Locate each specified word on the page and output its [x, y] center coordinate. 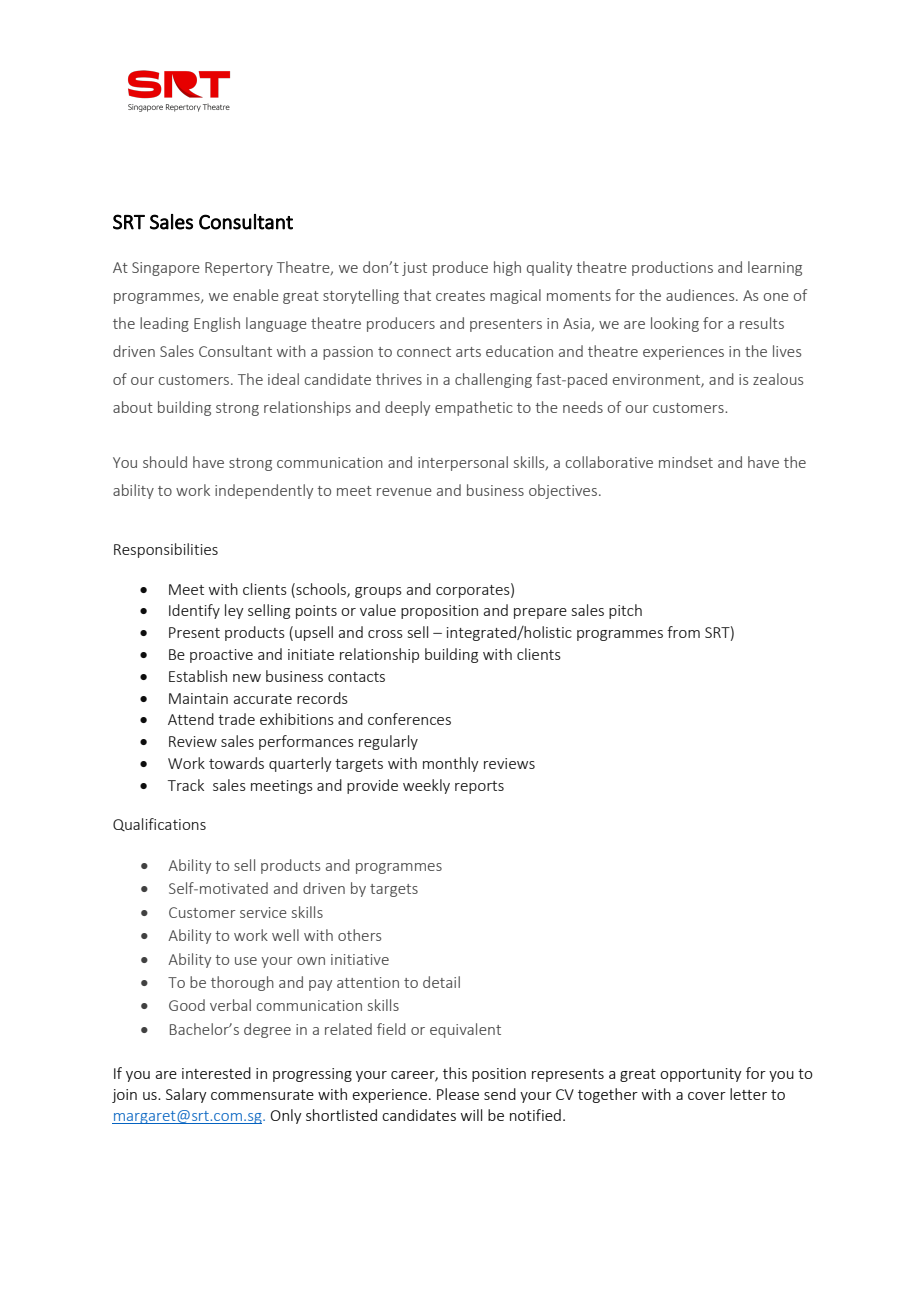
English [217, 324]
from [683, 632]
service [263, 912]
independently [264, 491]
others [359, 935]
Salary [186, 1095]
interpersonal [463, 463]
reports [479, 787]
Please [458, 1094]
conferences [409, 719]
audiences [701, 295]
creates [460, 296]
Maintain [198, 698]
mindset [686, 462]
